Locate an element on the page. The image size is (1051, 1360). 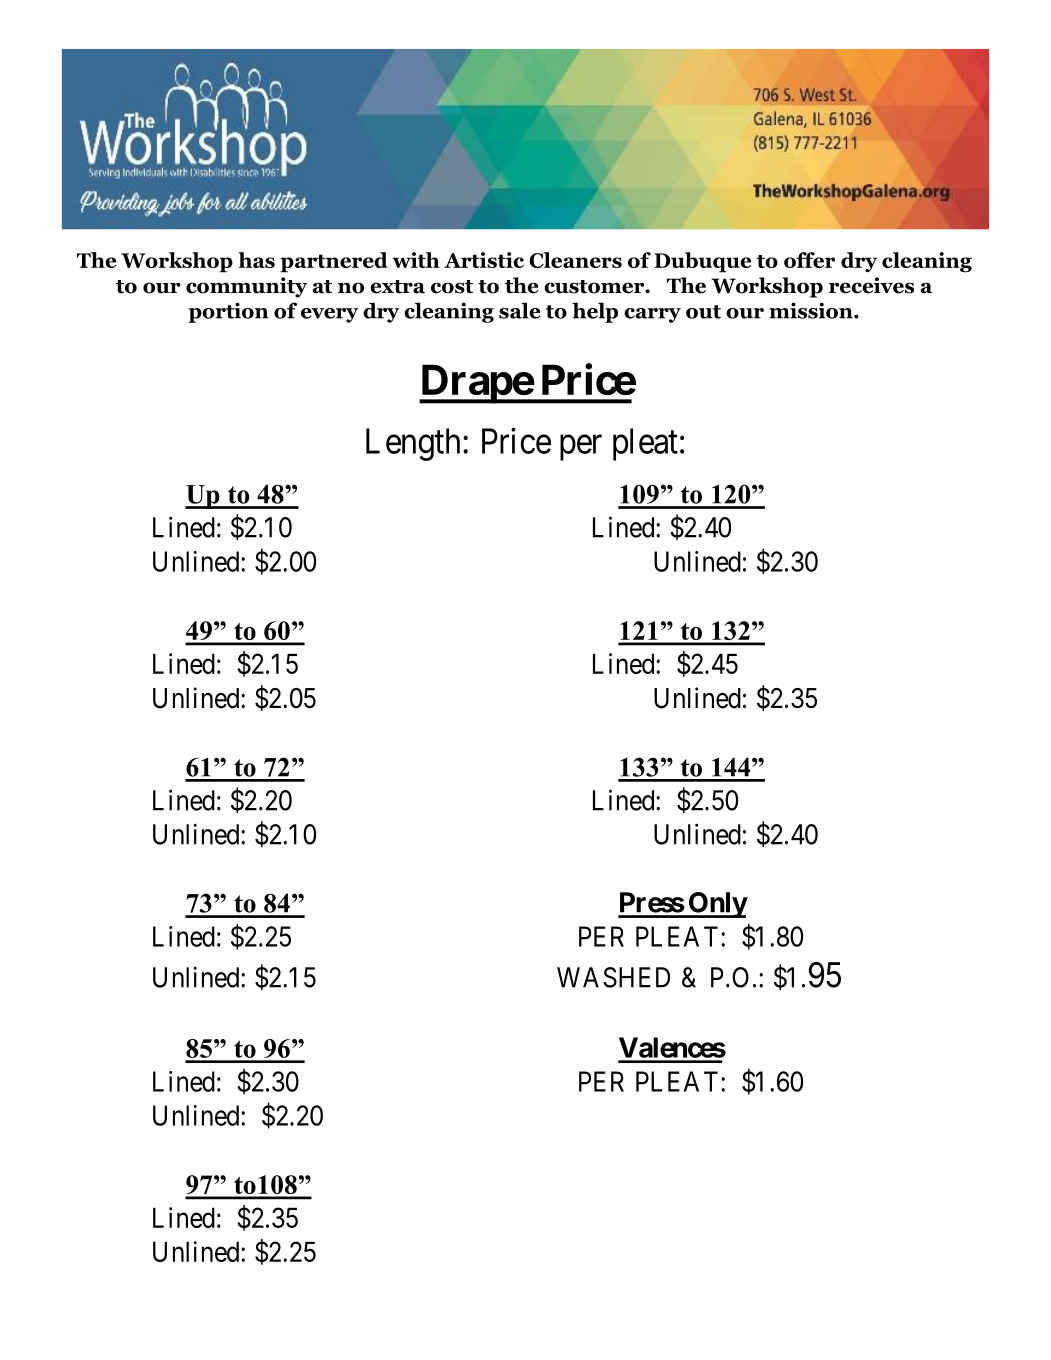
help is located at coordinates (595, 312).
